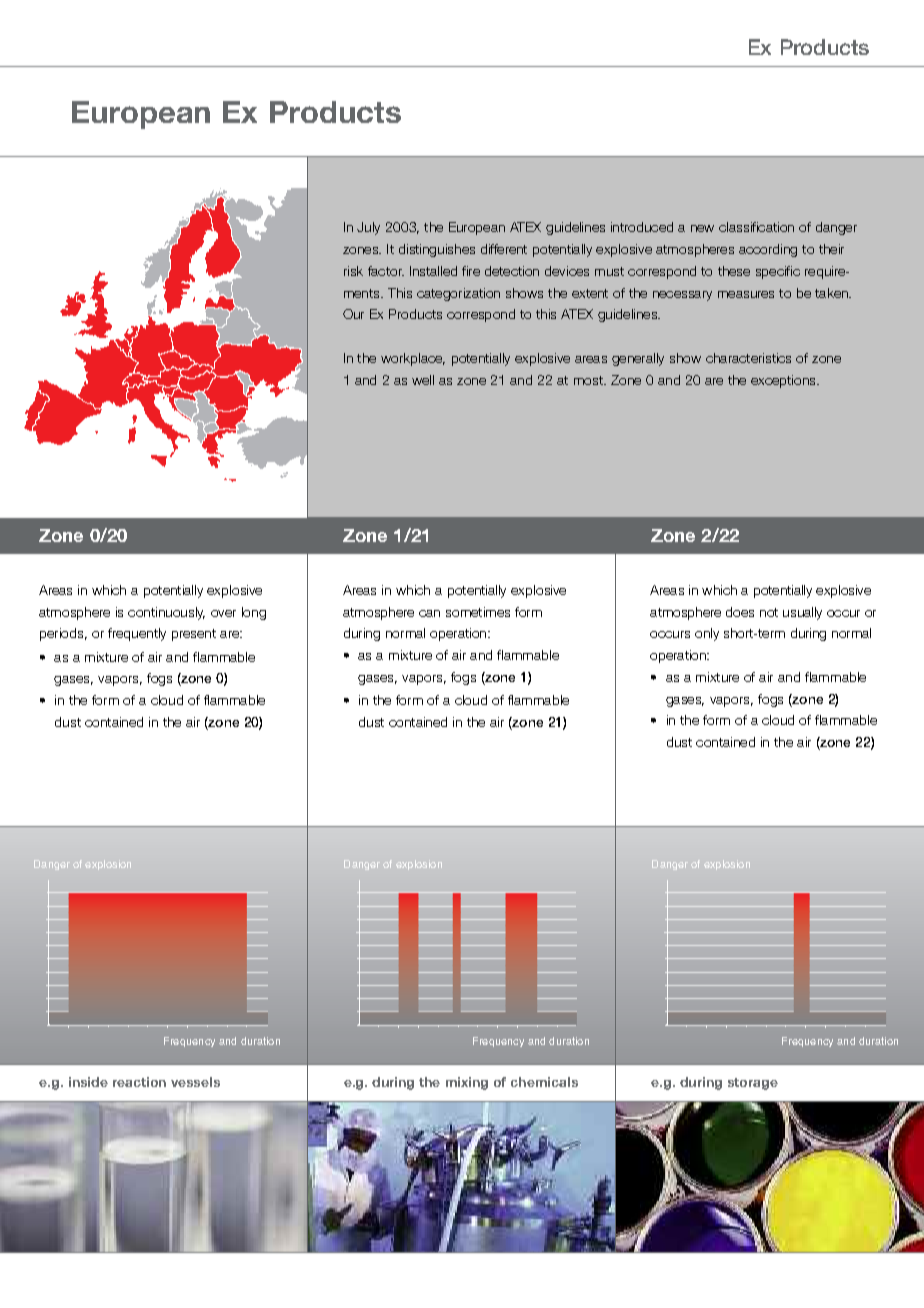 This image has height=1308, width=924. What do you see at coordinates (353, 271) in the image?
I see `risk` at bounding box center [353, 271].
